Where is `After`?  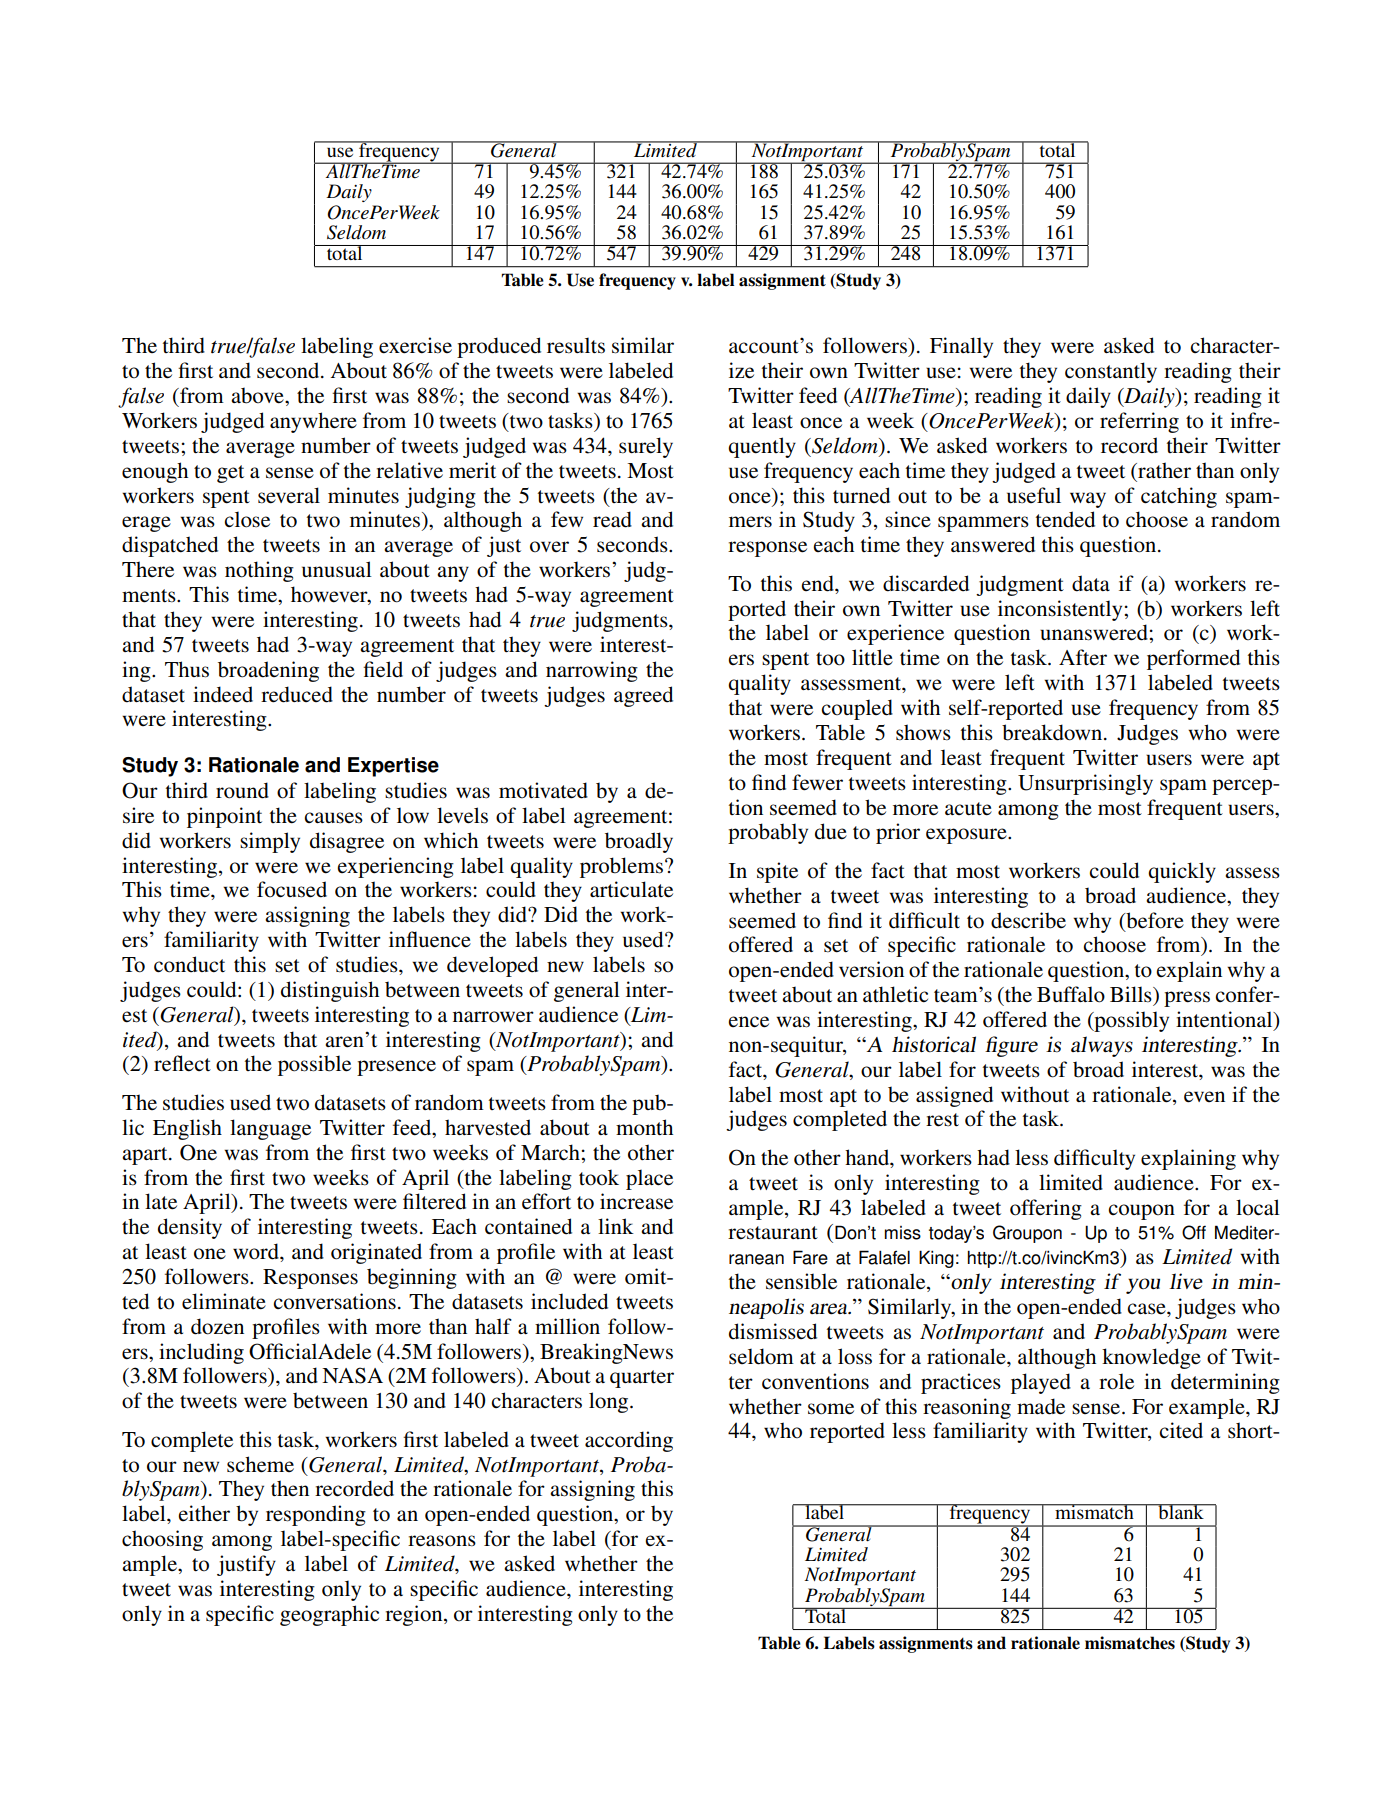 After is located at coordinates (1083, 657).
